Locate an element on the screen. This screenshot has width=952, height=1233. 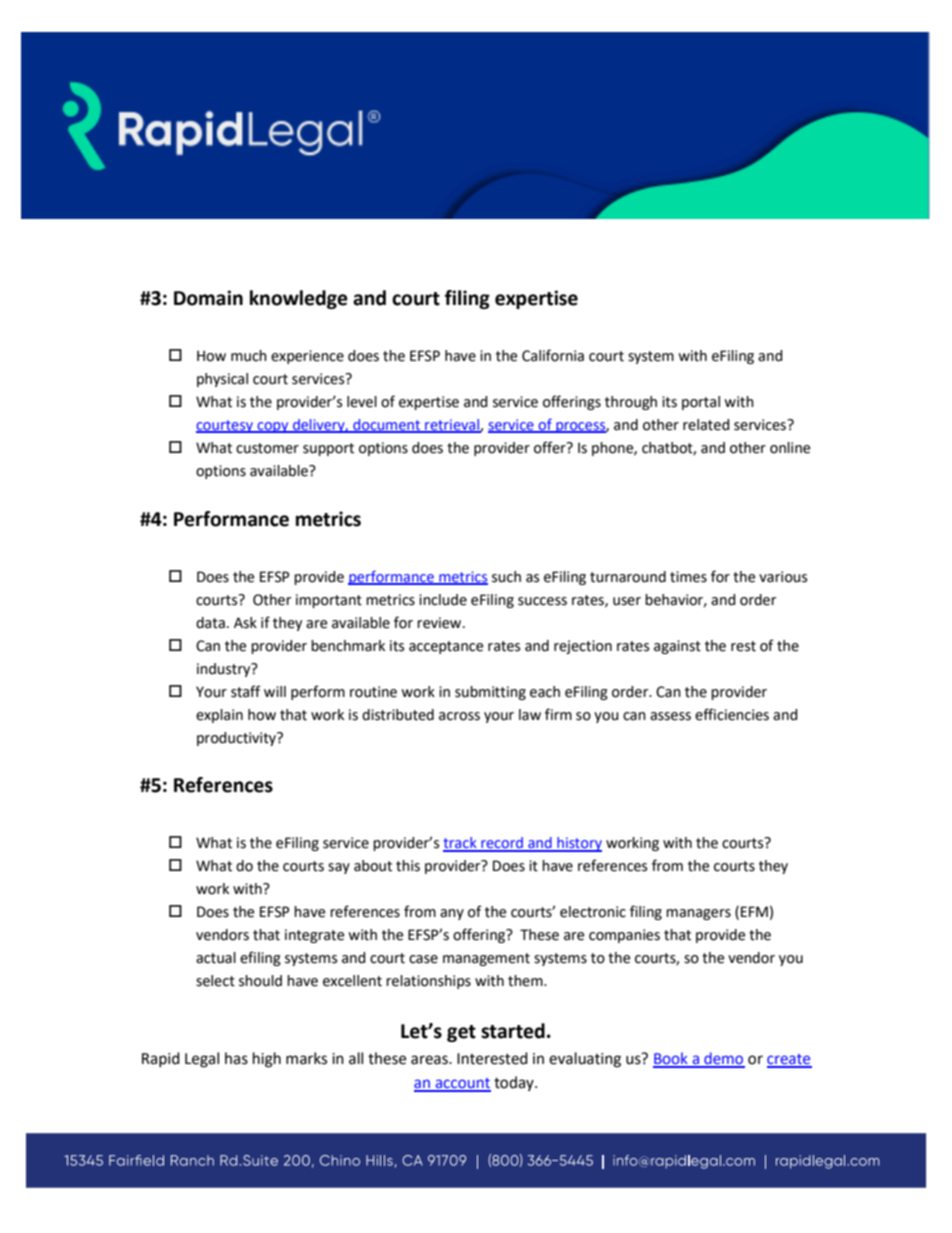
portal is located at coordinates (701, 403).
